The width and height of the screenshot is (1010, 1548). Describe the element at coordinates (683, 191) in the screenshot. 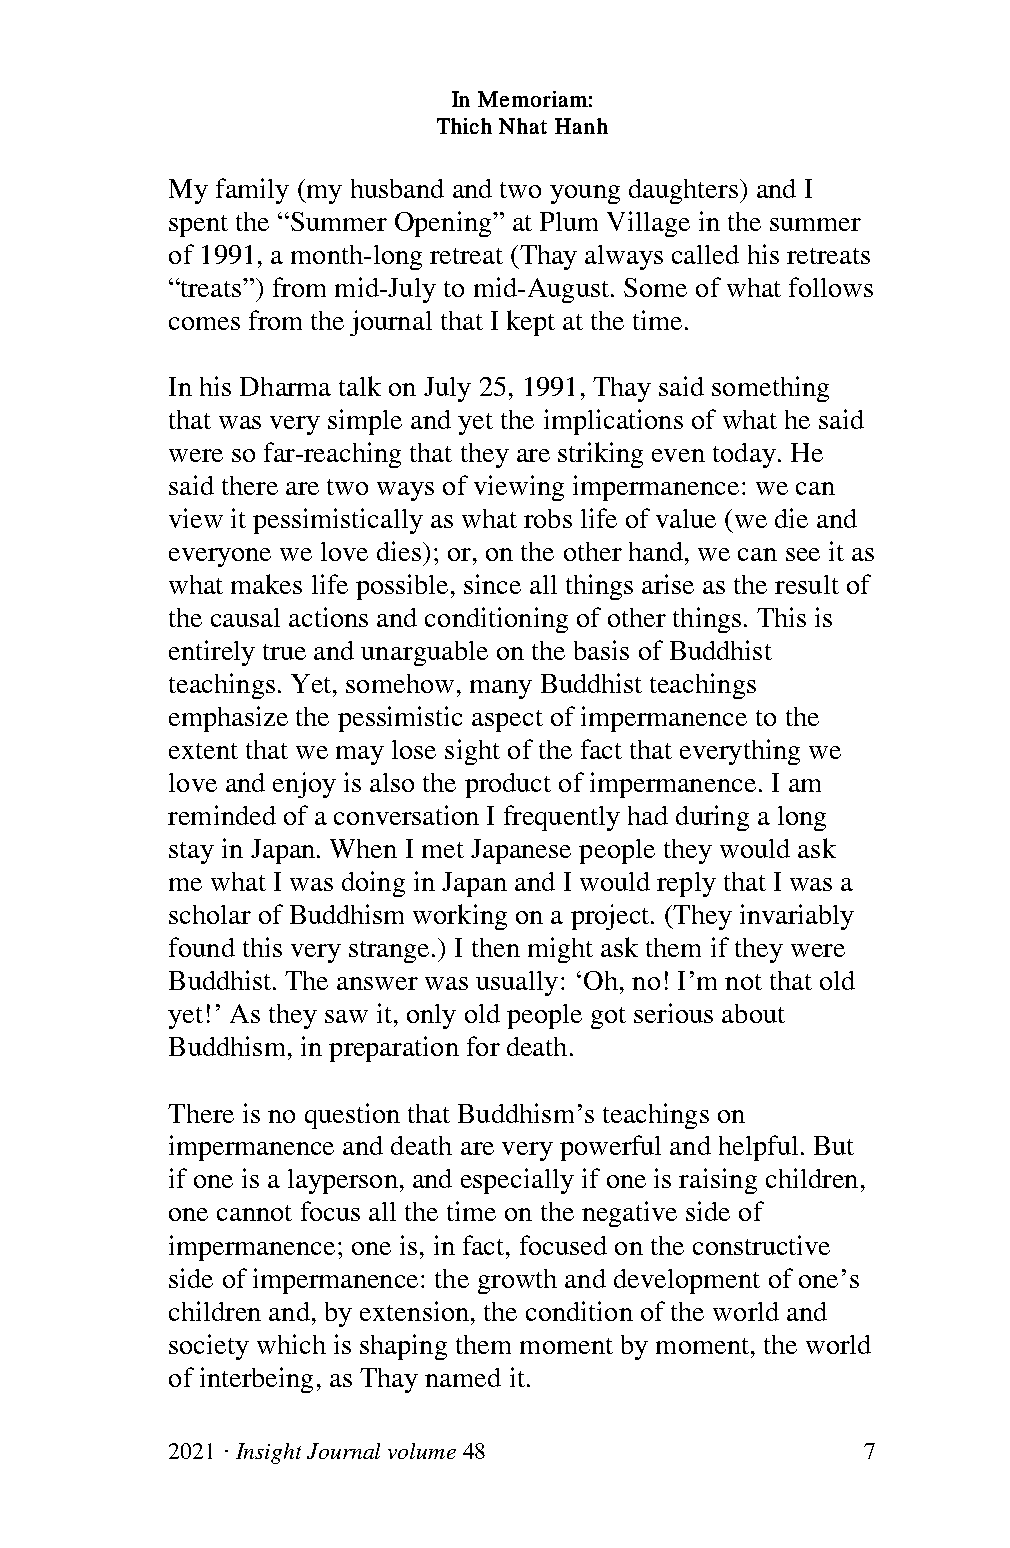

I see `daughters` at that location.
